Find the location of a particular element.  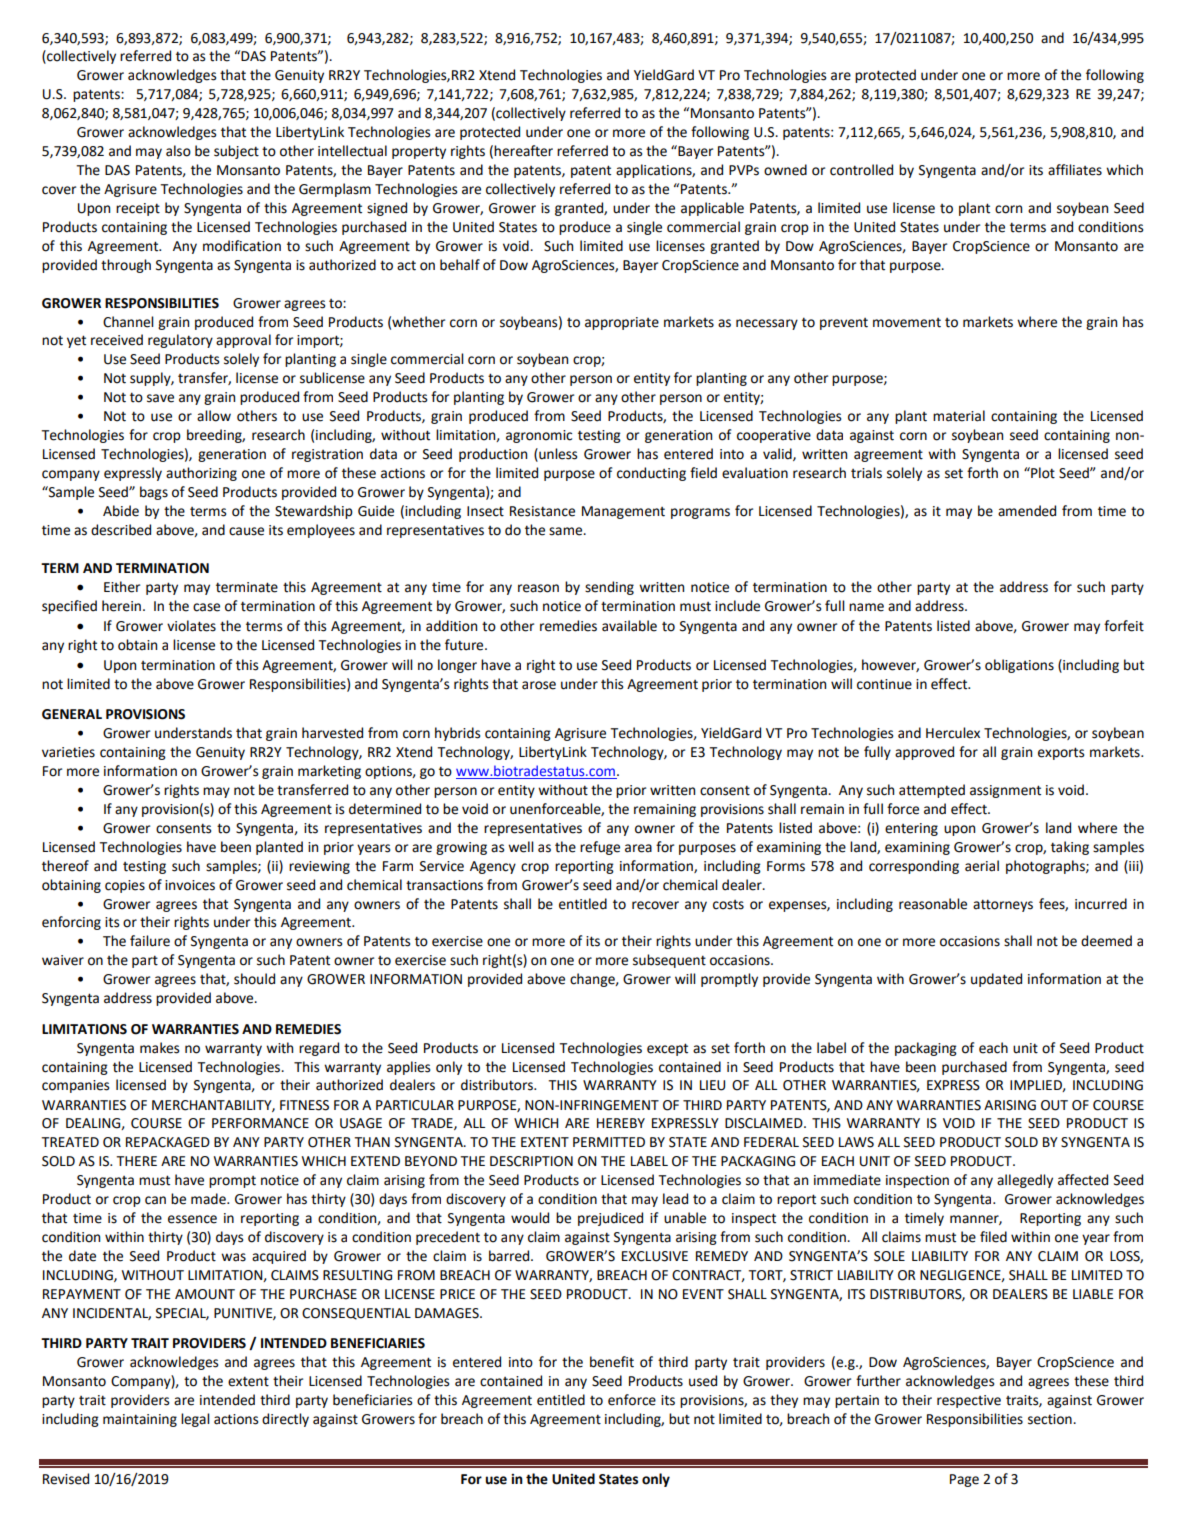

refuge is located at coordinates (600, 848).
